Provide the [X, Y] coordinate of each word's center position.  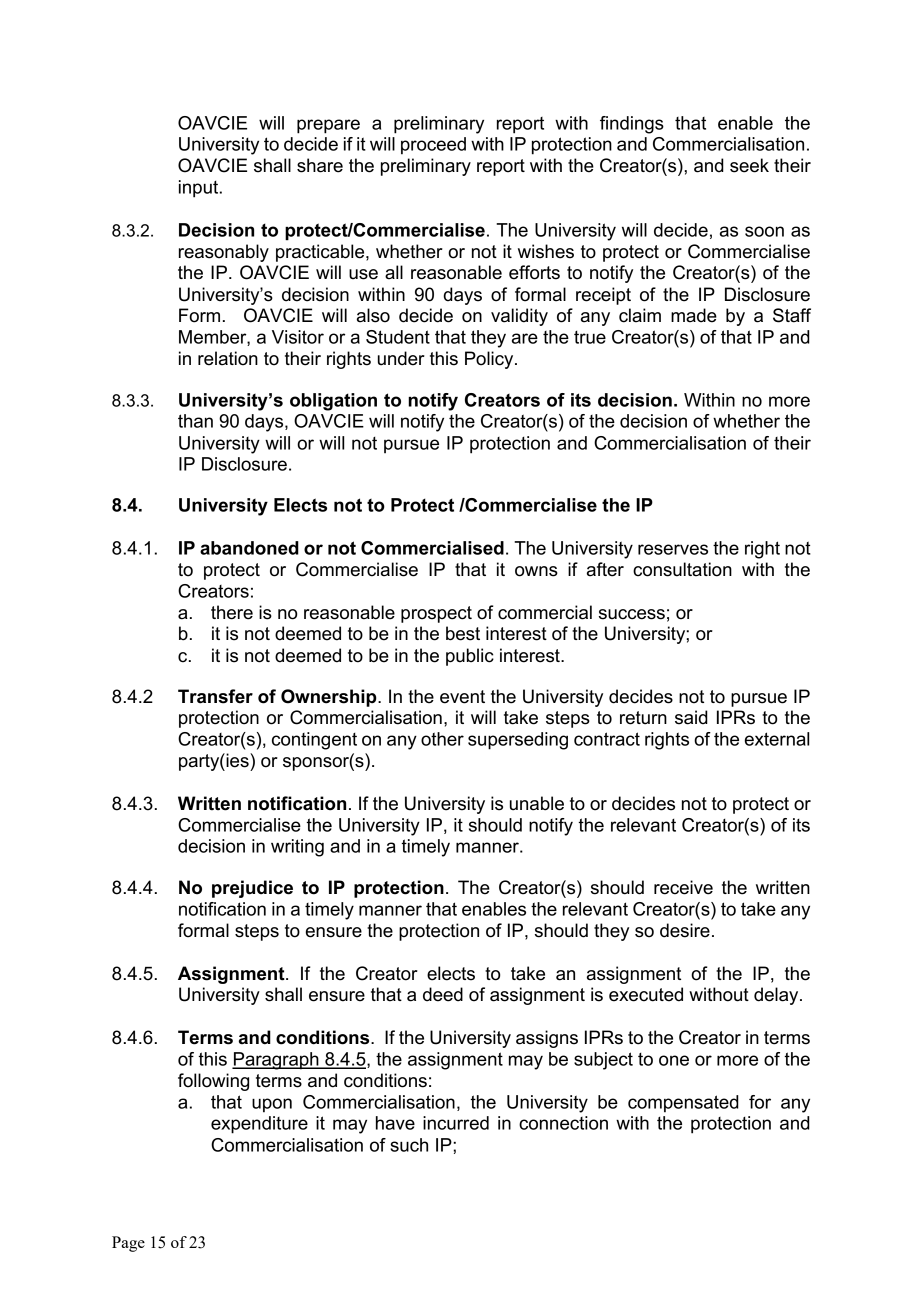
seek [749, 165]
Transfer [215, 696]
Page [128, 1244]
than [195, 421]
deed [443, 994]
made [694, 315]
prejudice [252, 889]
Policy [490, 360]
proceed [433, 146]
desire [685, 930]
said [691, 717]
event [462, 697]
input [200, 189]
